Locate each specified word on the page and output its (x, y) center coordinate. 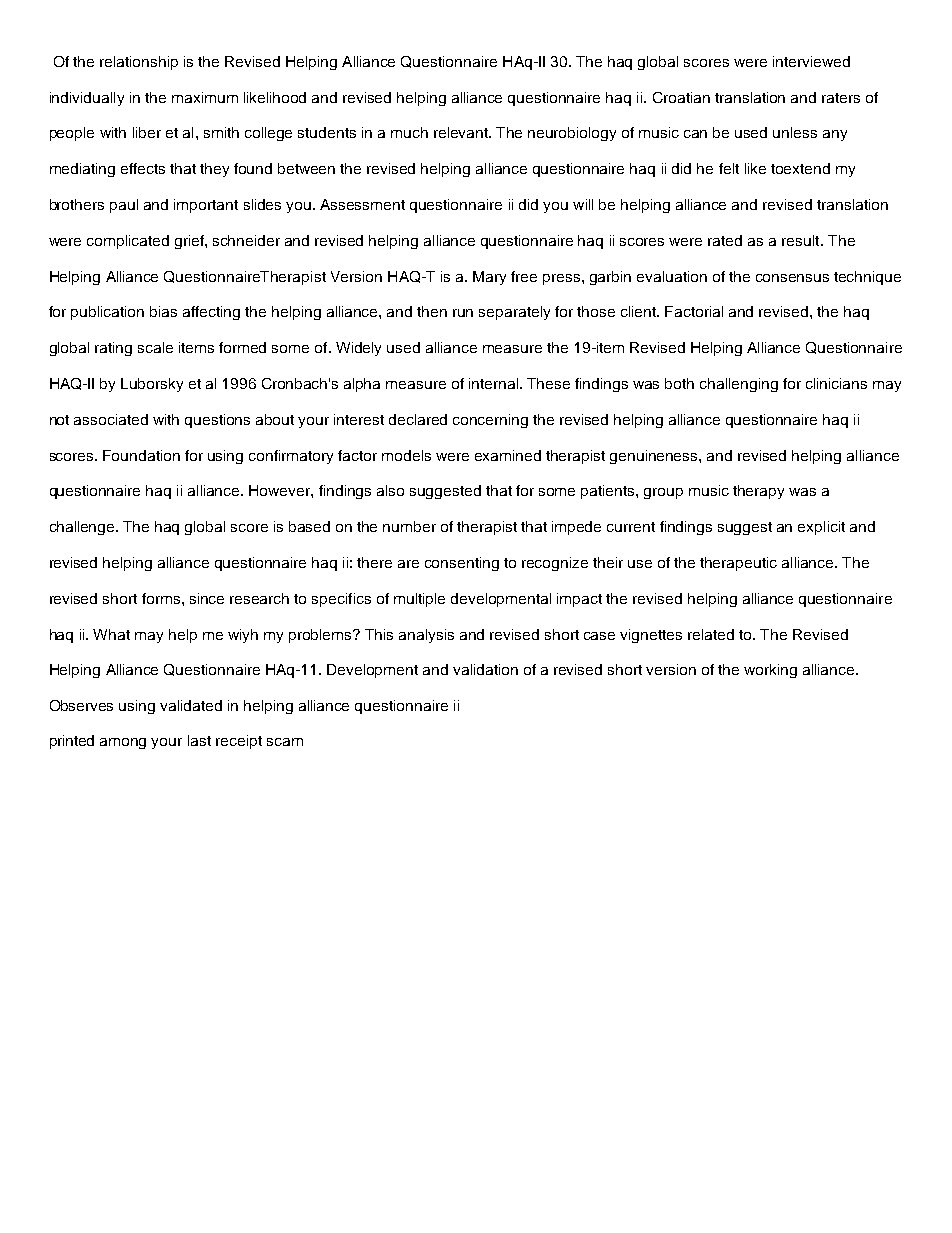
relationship (139, 63)
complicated (128, 242)
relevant (462, 132)
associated (111, 419)
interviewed (811, 61)
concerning (490, 421)
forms (162, 598)
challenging (739, 385)
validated (191, 705)
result (802, 240)
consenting (462, 564)
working (770, 671)
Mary (489, 278)
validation (485, 669)
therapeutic (738, 564)
